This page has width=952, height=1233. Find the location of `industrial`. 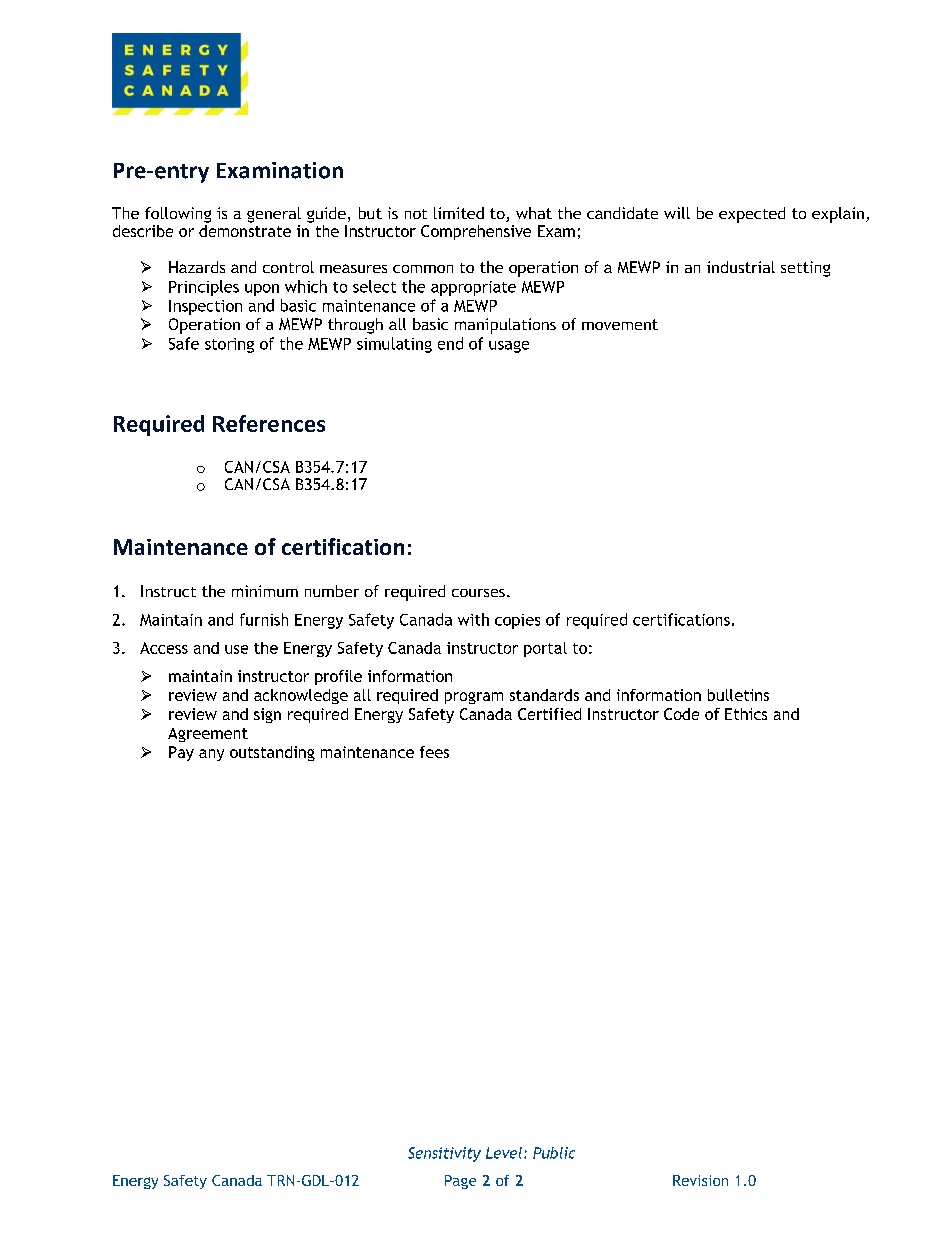

industrial is located at coordinates (741, 267).
